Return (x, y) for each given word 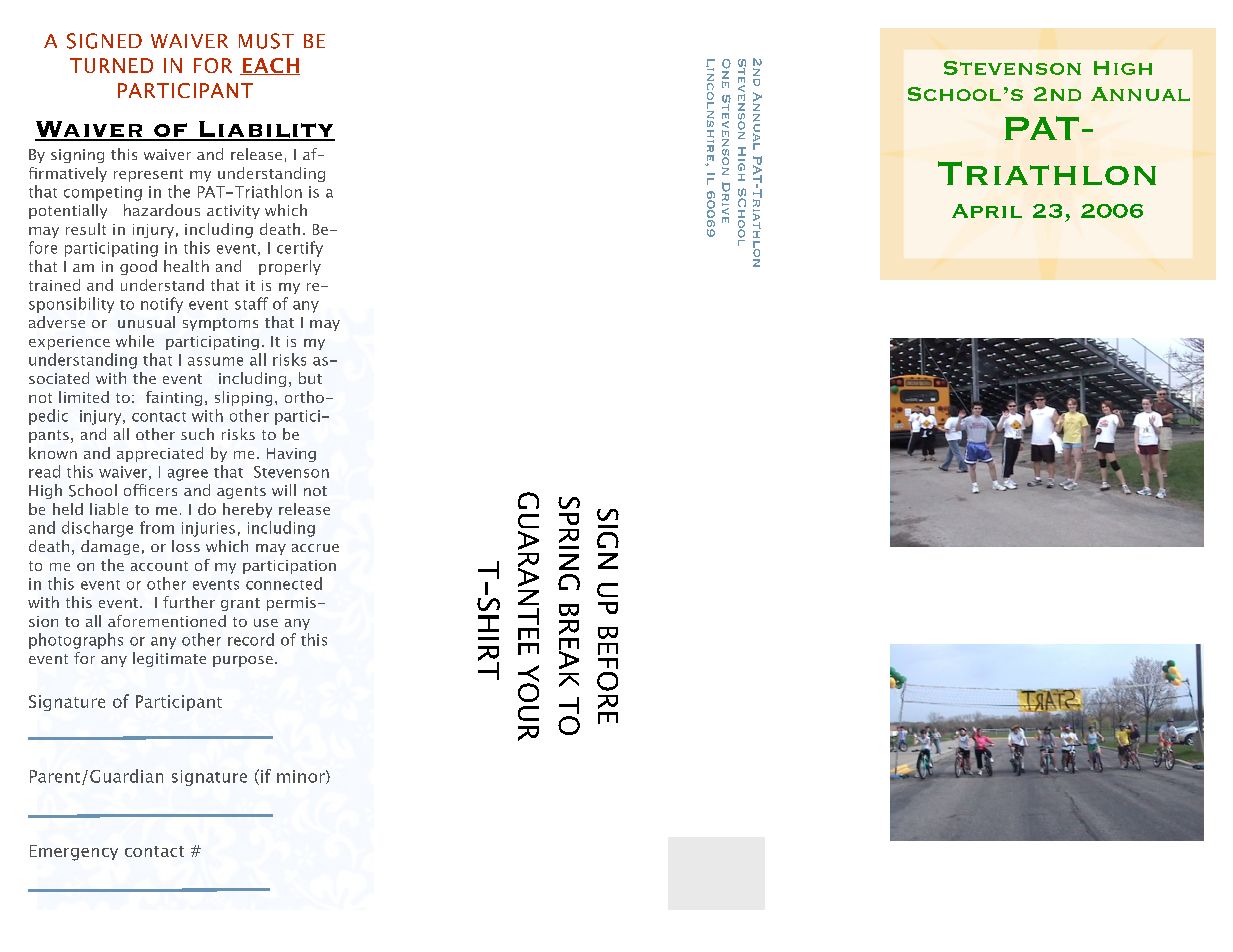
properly (290, 267)
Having (291, 455)
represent (148, 175)
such (197, 434)
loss (186, 546)
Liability (266, 130)
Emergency (74, 853)
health (186, 266)
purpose (243, 661)
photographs (76, 641)
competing (103, 193)
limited (84, 397)
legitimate (169, 659)
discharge (97, 529)
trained (54, 285)
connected (284, 583)
